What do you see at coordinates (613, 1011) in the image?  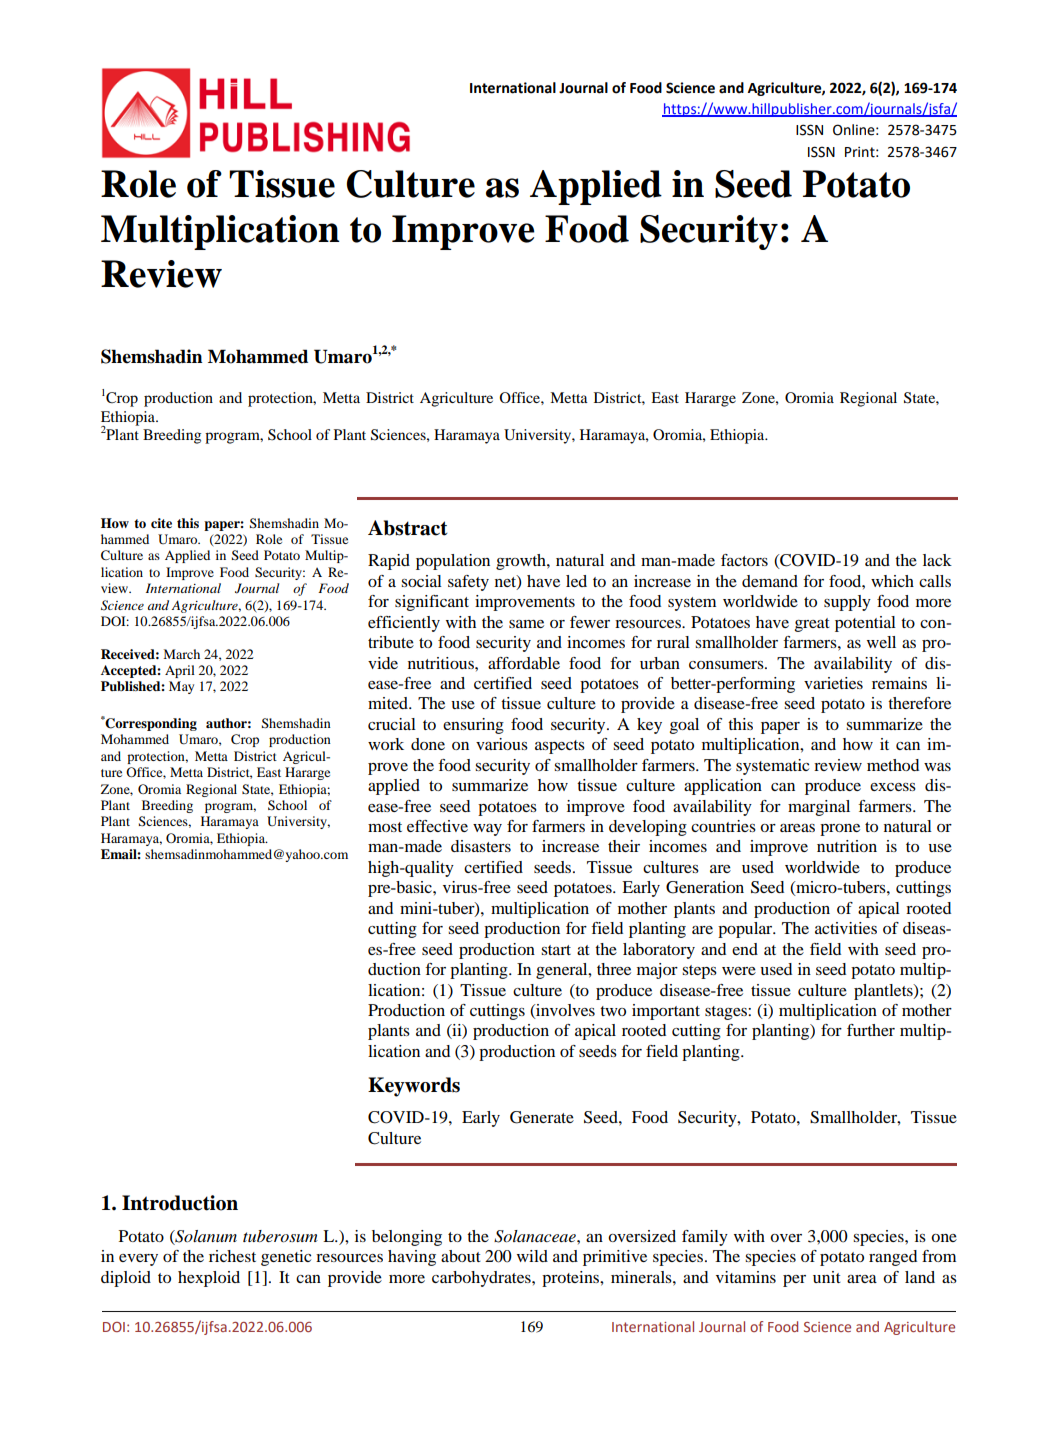 I see `two` at bounding box center [613, 1011].
